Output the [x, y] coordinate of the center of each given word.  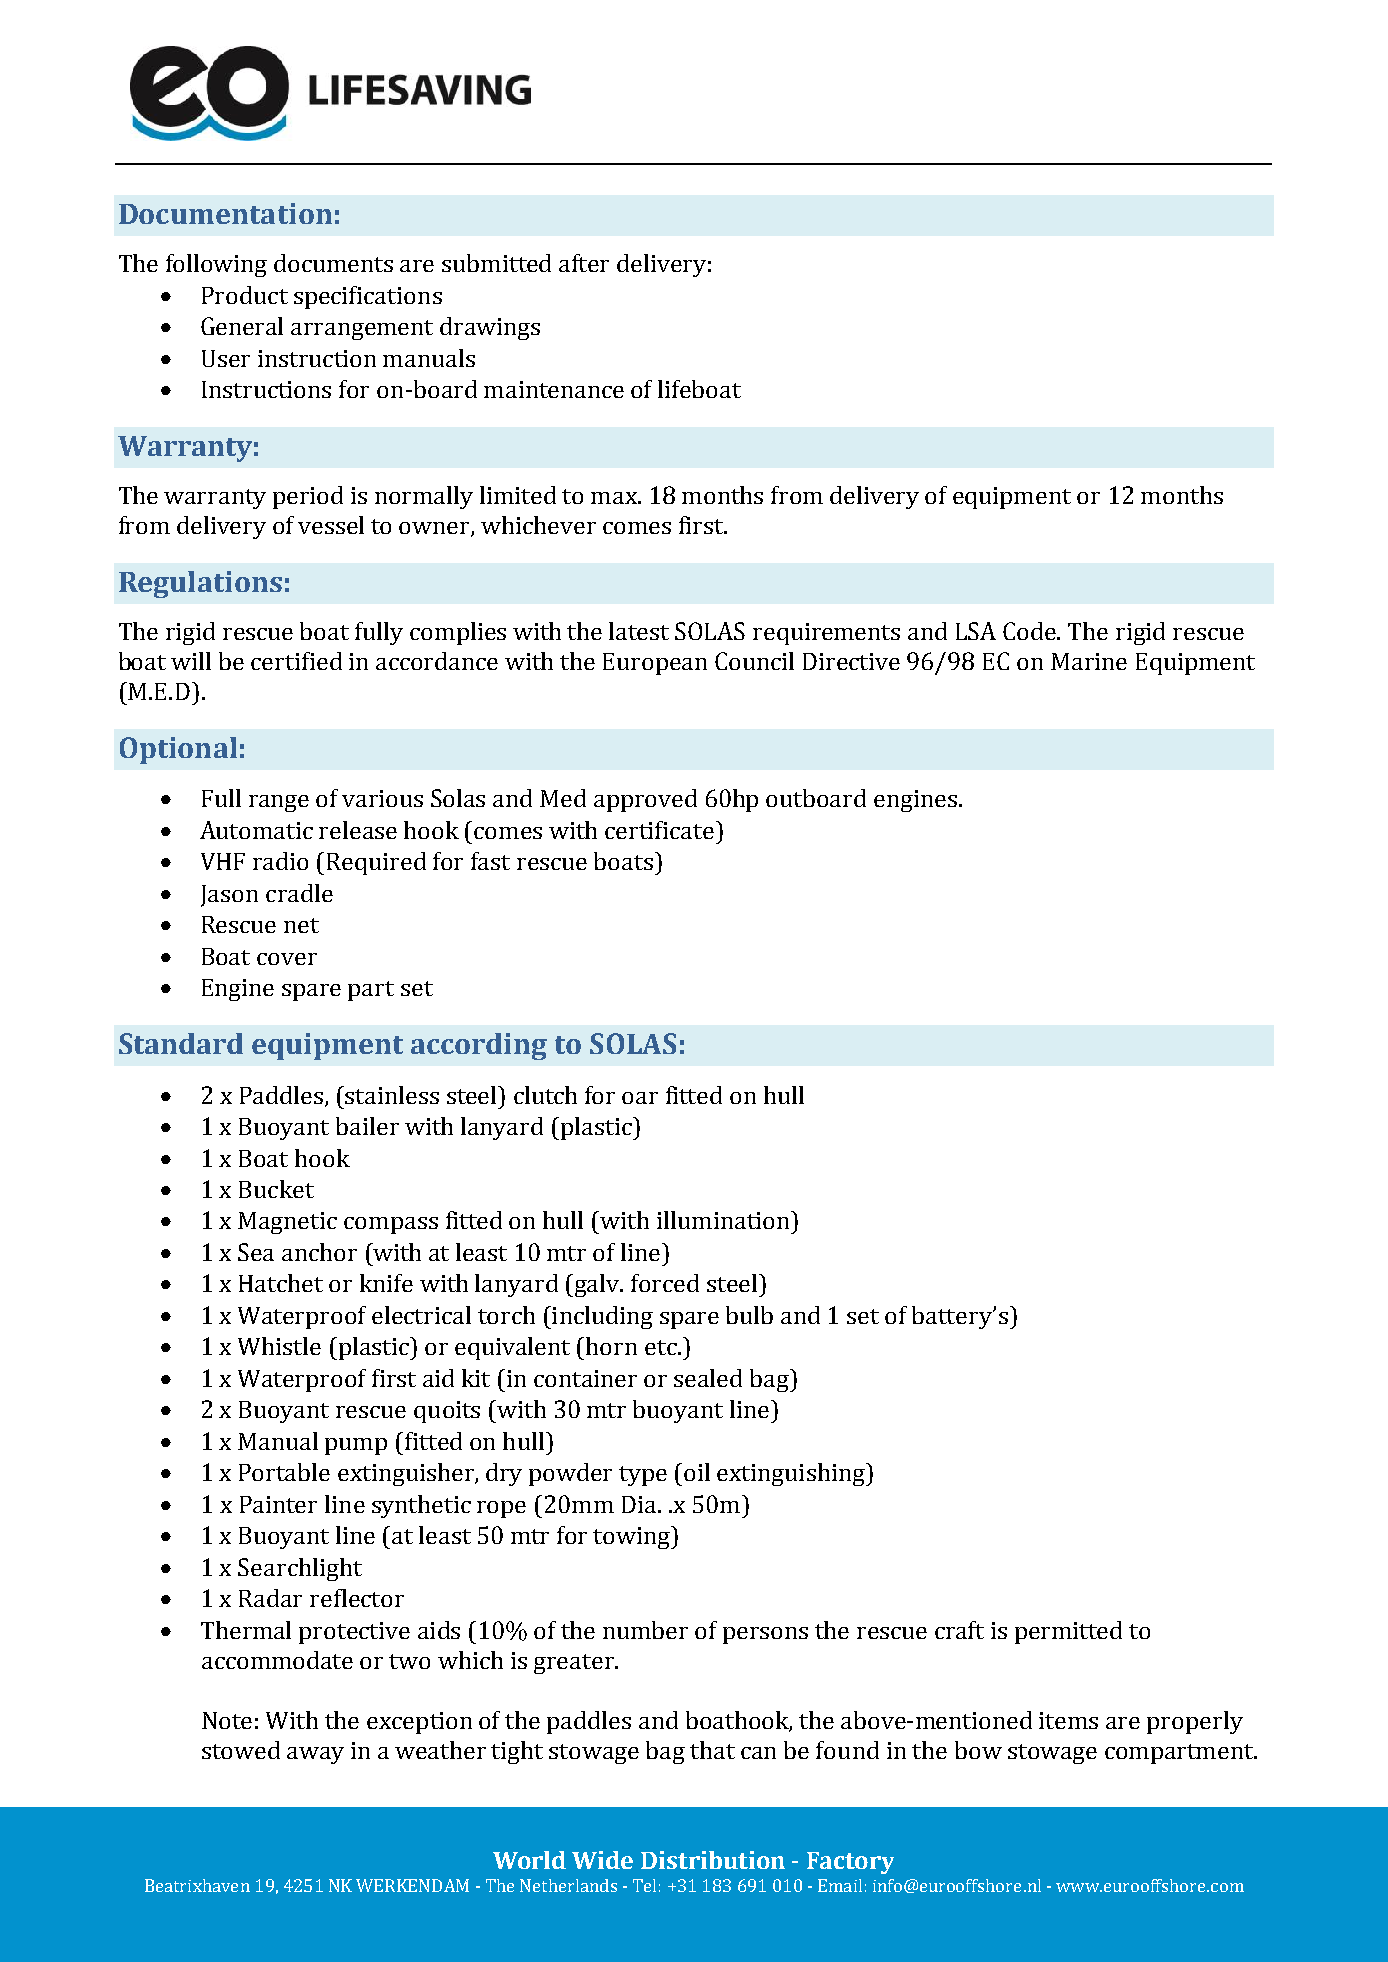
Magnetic [287, 1223]
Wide [602, 1860]
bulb [749, 1315]
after [584, 263]
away [315, 1755]
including [601, 1317]
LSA [976, 631]
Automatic [256, 830]
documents [333, 263]
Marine [1089, 661]
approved [645, 800]
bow [978, 1750]
